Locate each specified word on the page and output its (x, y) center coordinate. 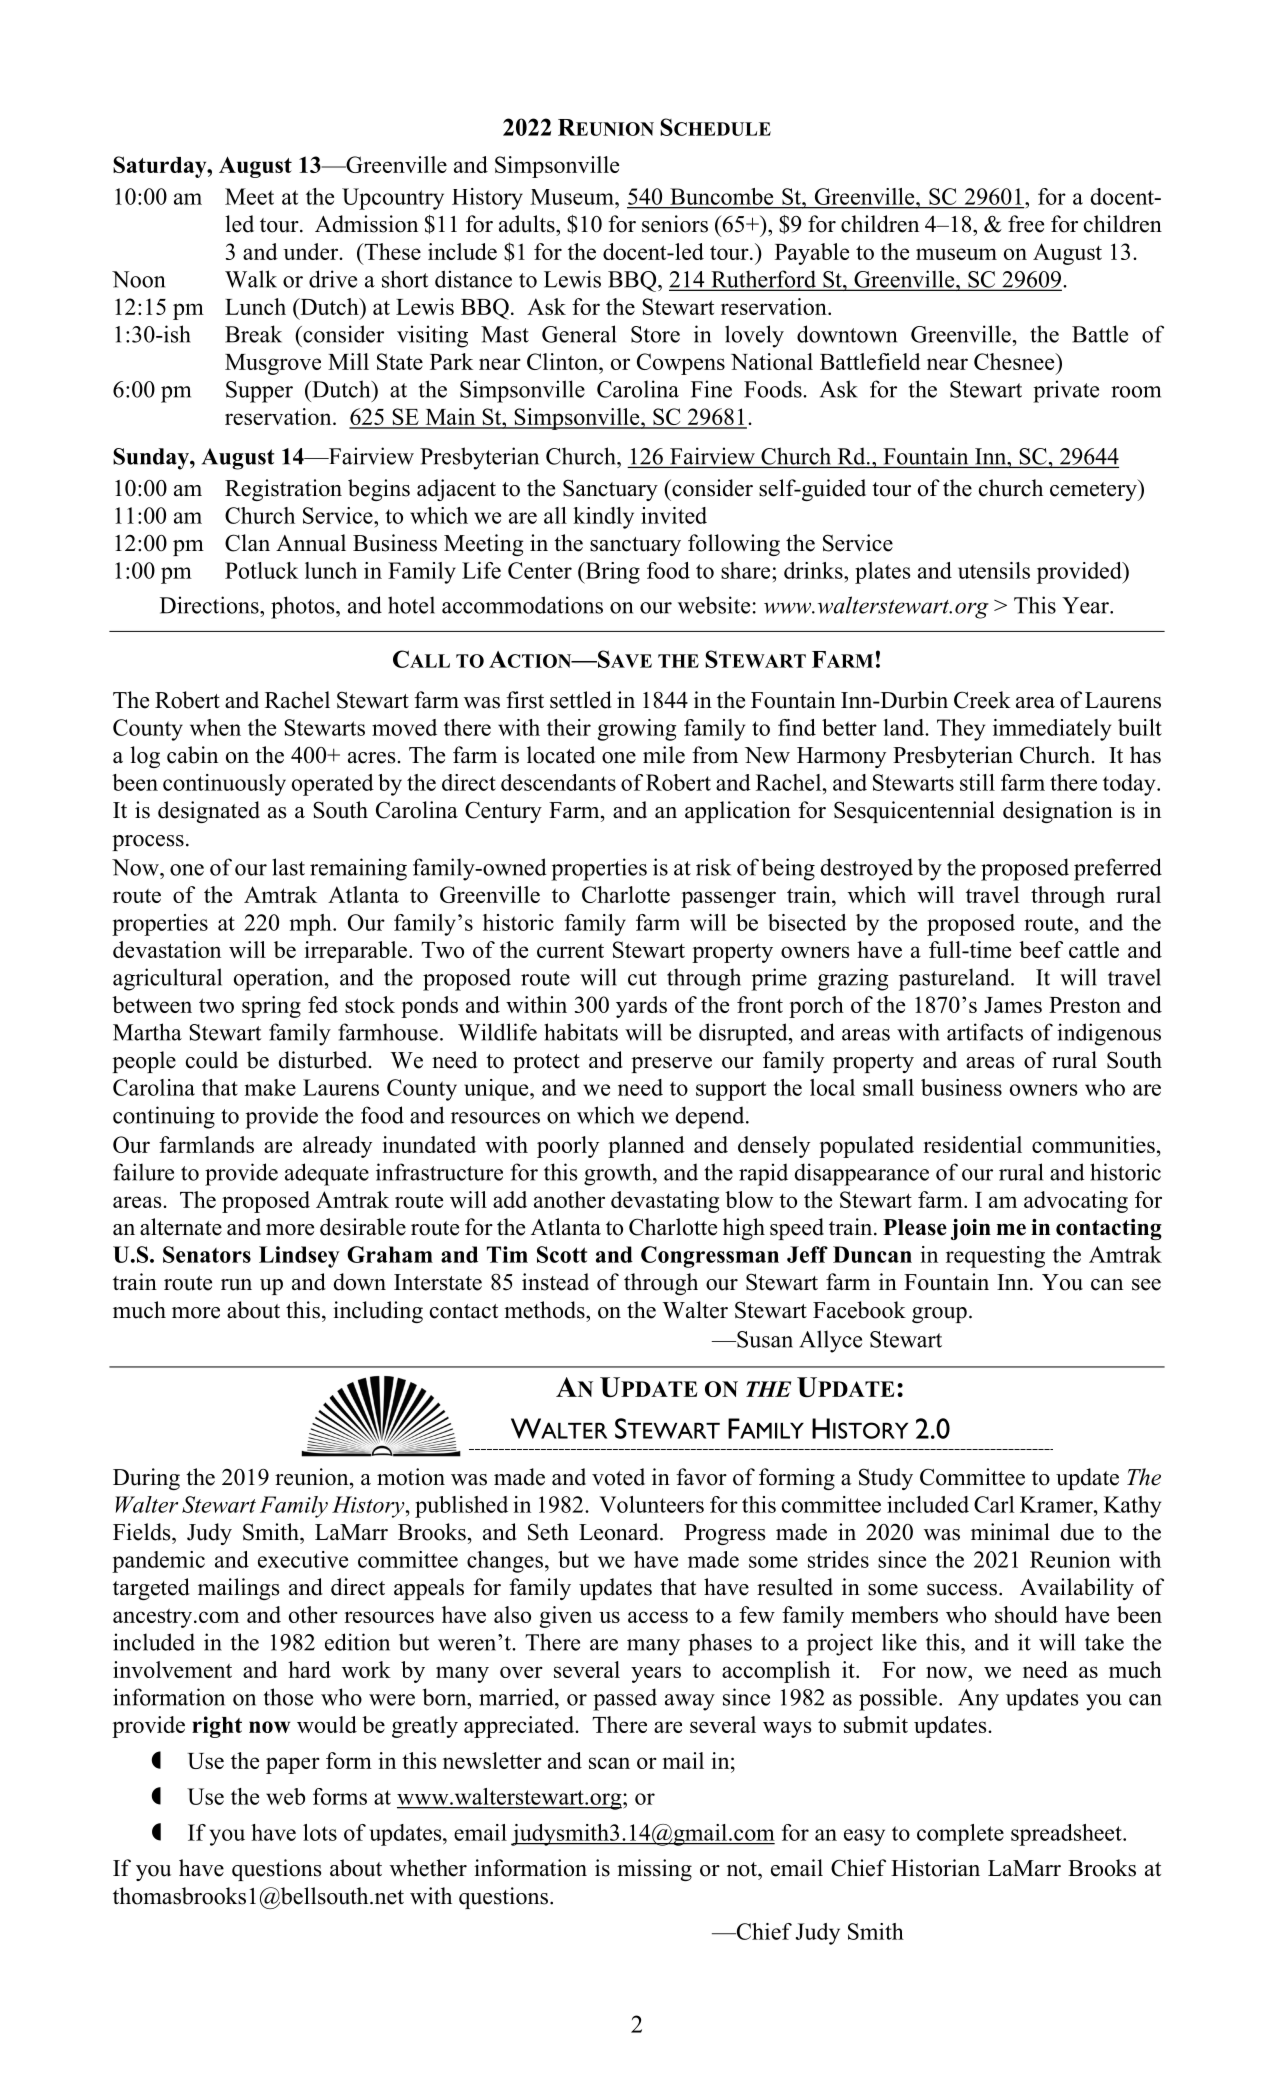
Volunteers (651, 1504)
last (288, 867)
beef (1041, 949)
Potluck (261, 570)
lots (320, 1832)
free (1026, 224)
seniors (675, 224)
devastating (665, 1202)
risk (713, 867)
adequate (327, 1174)
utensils (994, 570)
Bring (611, 573)
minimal (1010, 1531)
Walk (251, 279)
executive (303, 1559)
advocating (1076, 1202)
